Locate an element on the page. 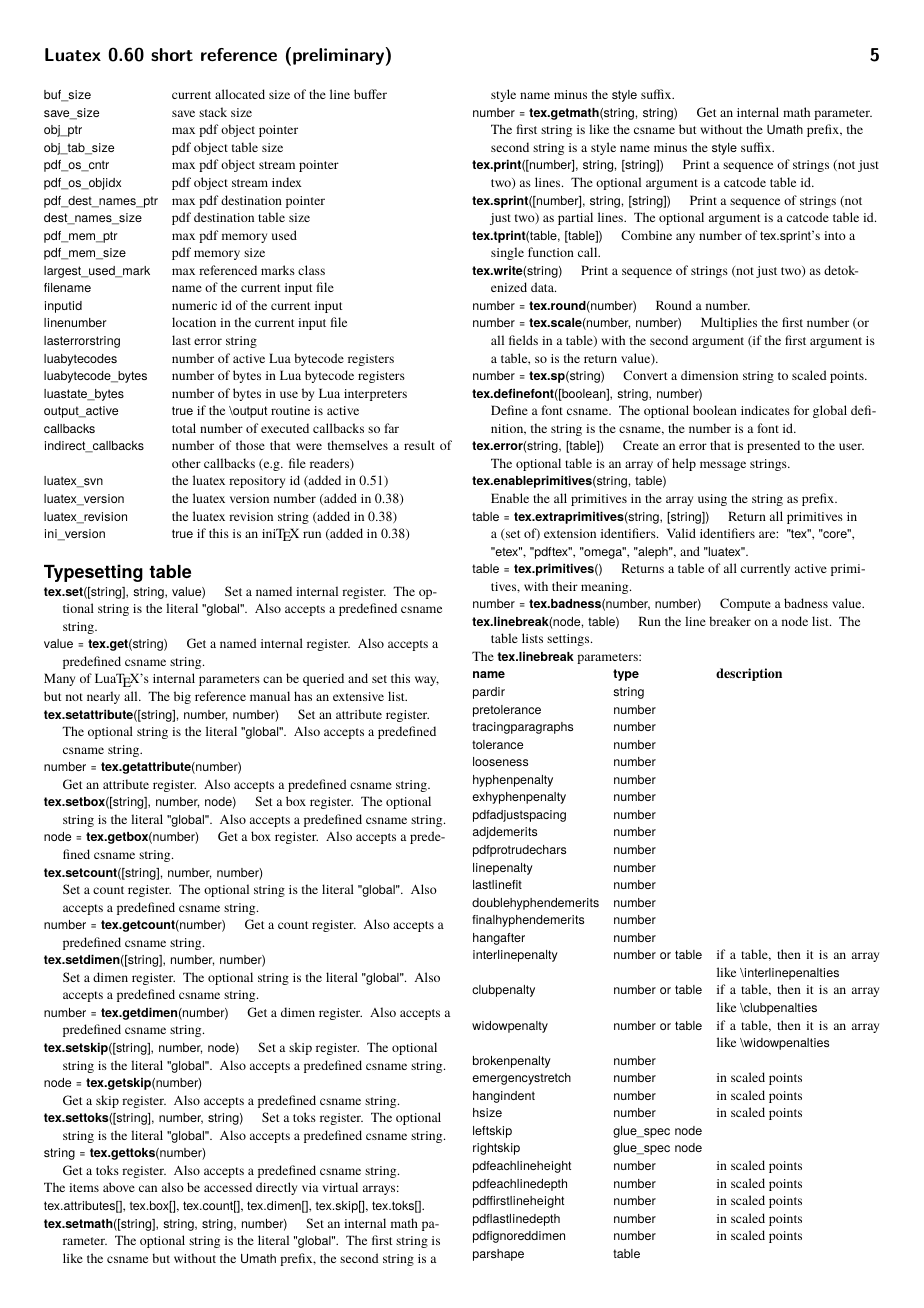 This page has width=924, height=1308. result is located at coordinates (419, 445).
